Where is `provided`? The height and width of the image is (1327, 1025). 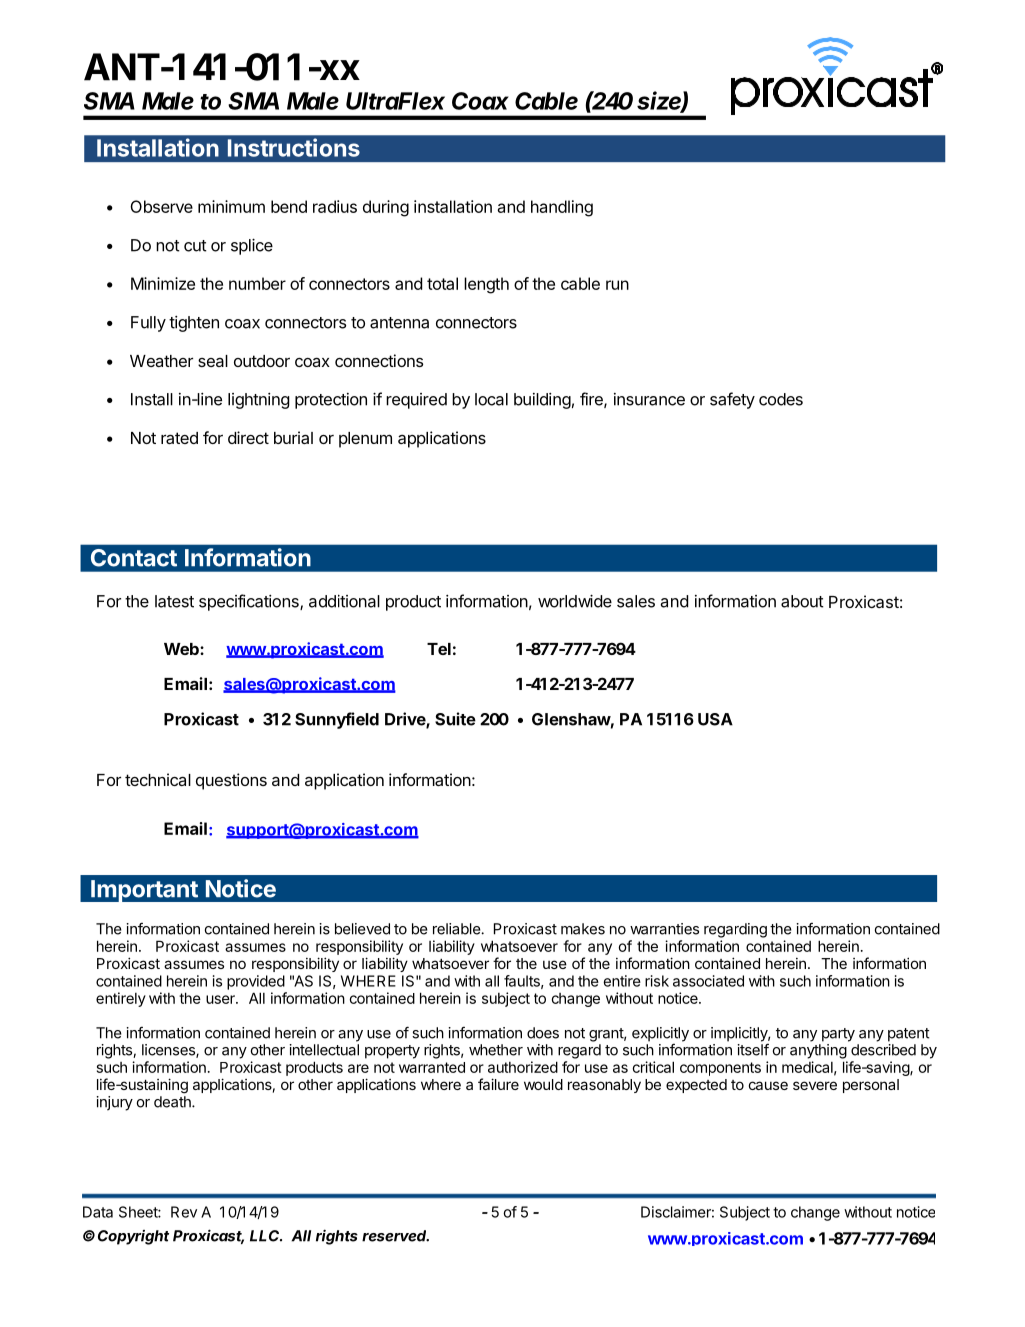 provided is located at coordinates (256, 982).
